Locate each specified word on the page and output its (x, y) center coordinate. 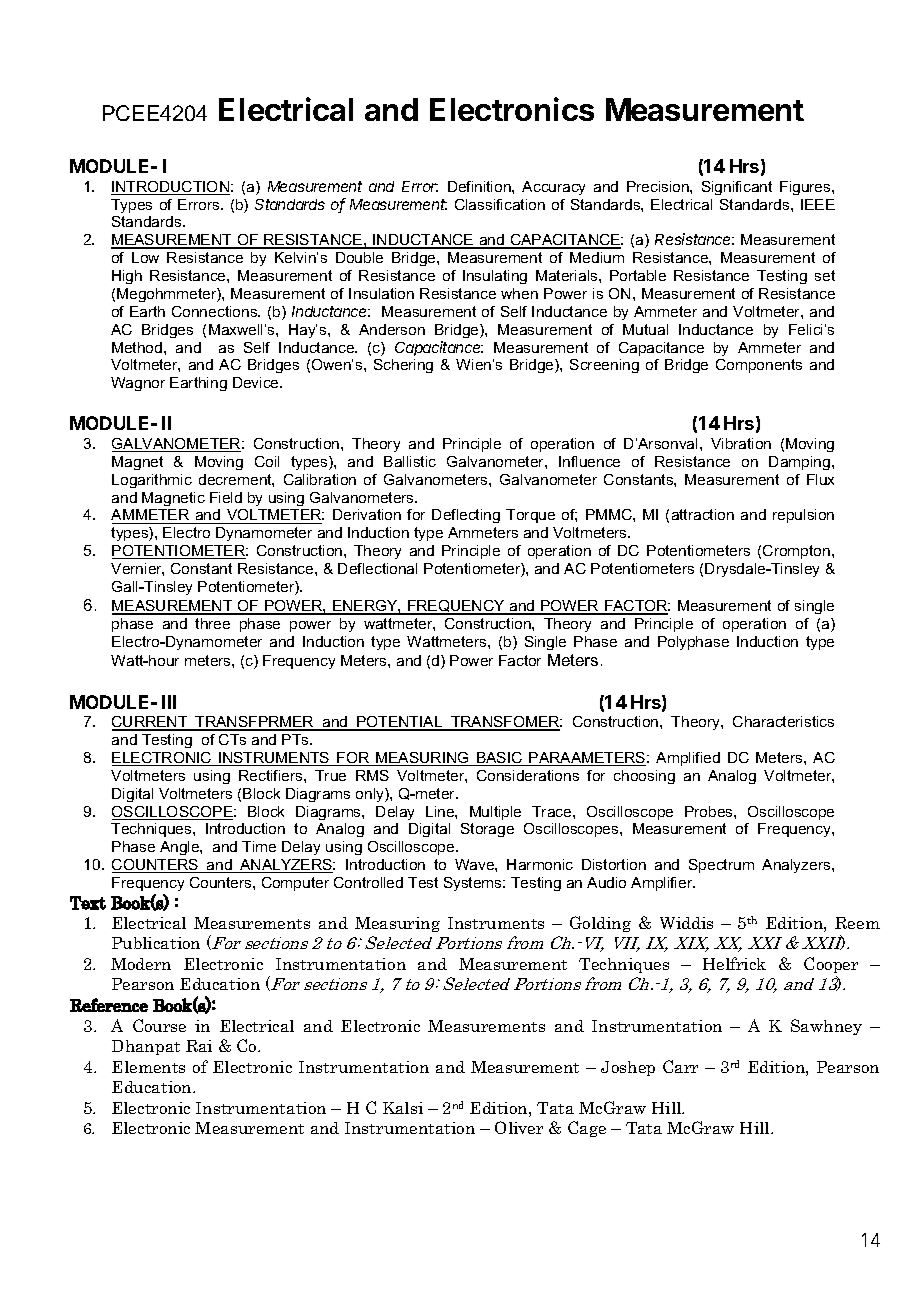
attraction (703, 514)
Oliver (519, 1127)
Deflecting (466, 516)
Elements (148, 1067)
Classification (500, 204)
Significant (737, 188)
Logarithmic (152, 481)
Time (259, 846)
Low (145, 257)
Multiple (495, 813)
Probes (710, 811)
